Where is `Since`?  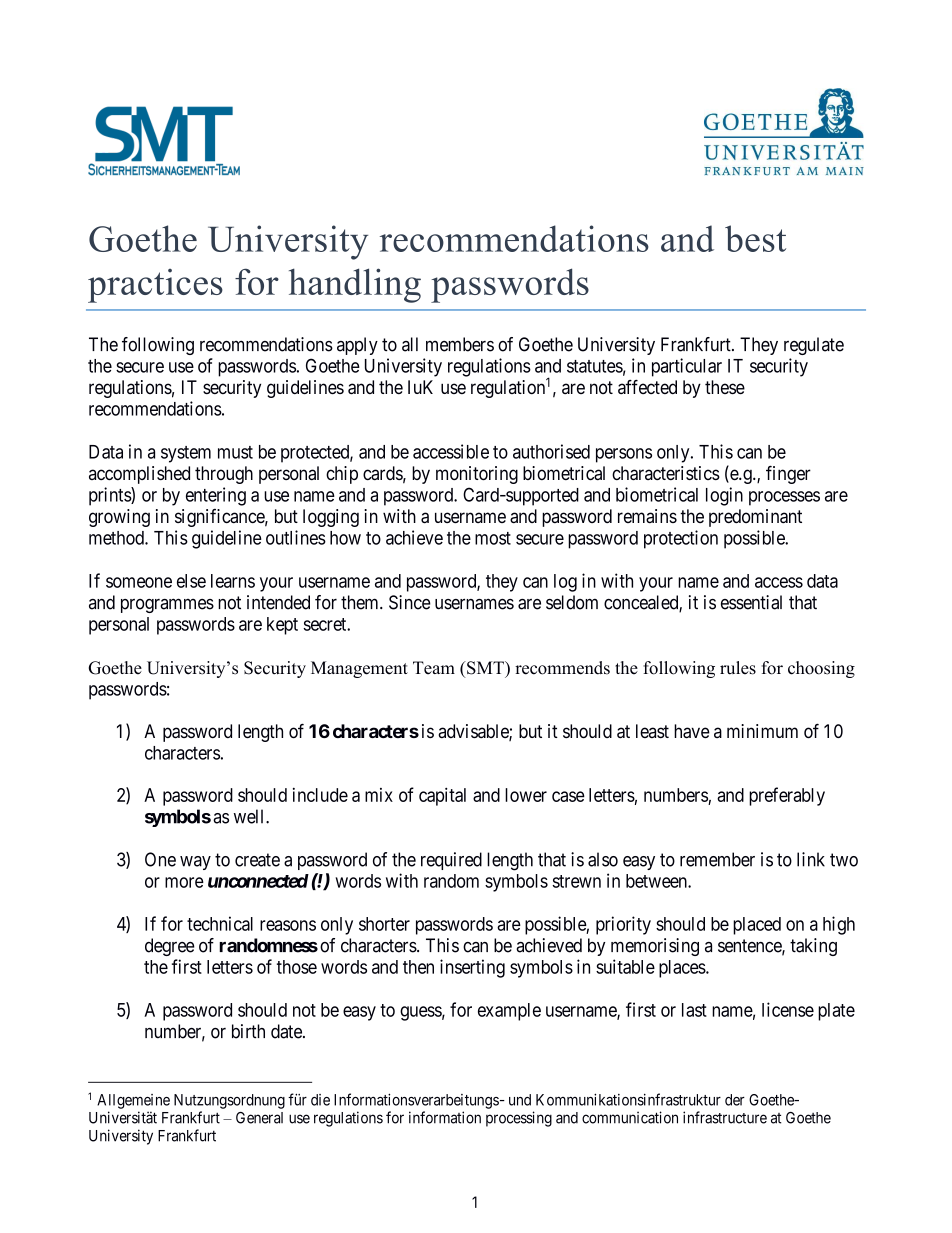 Since is located at coordinates (410, 602).
